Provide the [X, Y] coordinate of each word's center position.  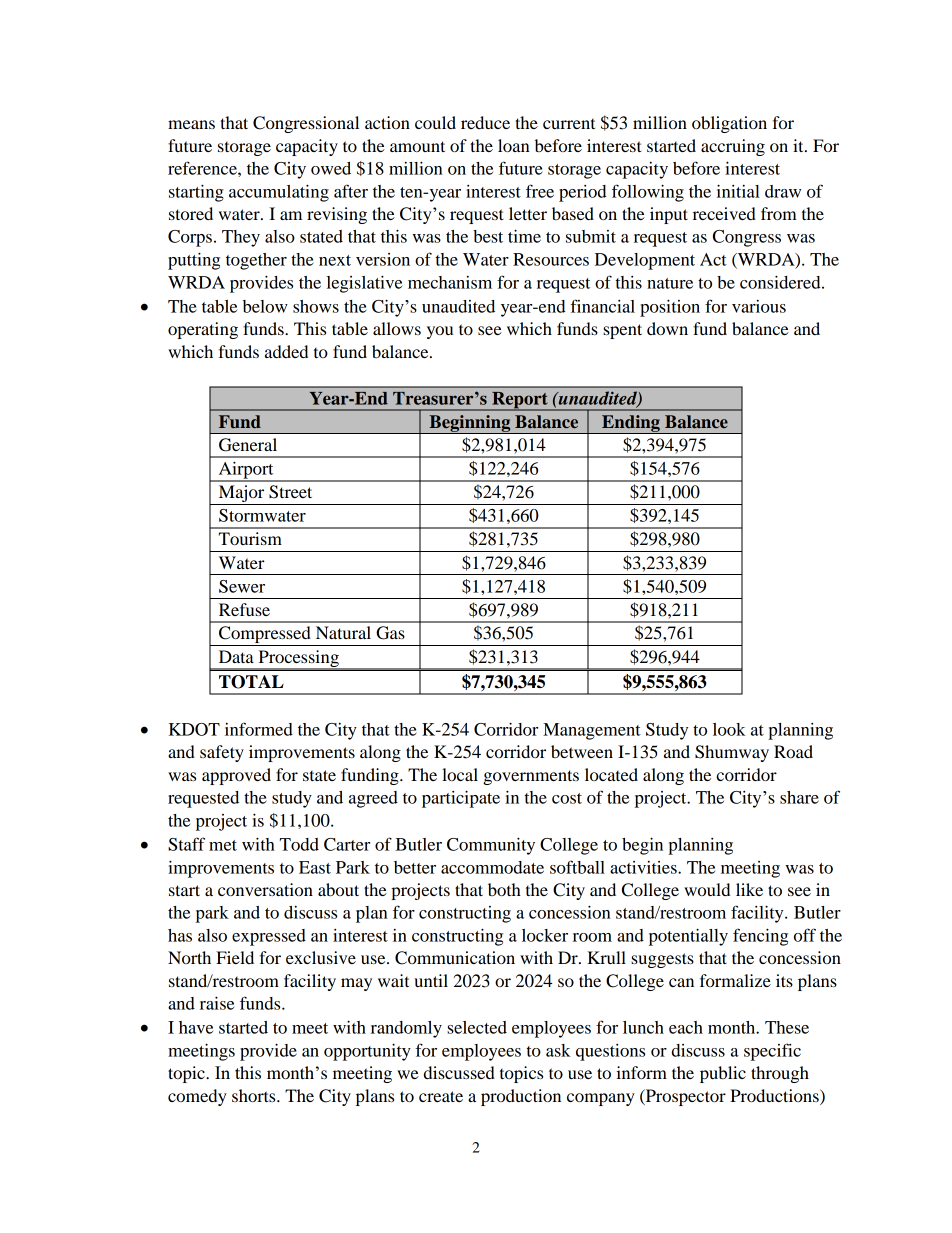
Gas [390, 633]
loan [514, 145]
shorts [255, 1095]
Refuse [244, 609]
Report [520, 401]
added [286, 351]
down [667, 328]
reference [203, 168]
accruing [733, 147]
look [729, 729]
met [223, 845]
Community [491, 846]
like [749, 889]
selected [477, 1027]
